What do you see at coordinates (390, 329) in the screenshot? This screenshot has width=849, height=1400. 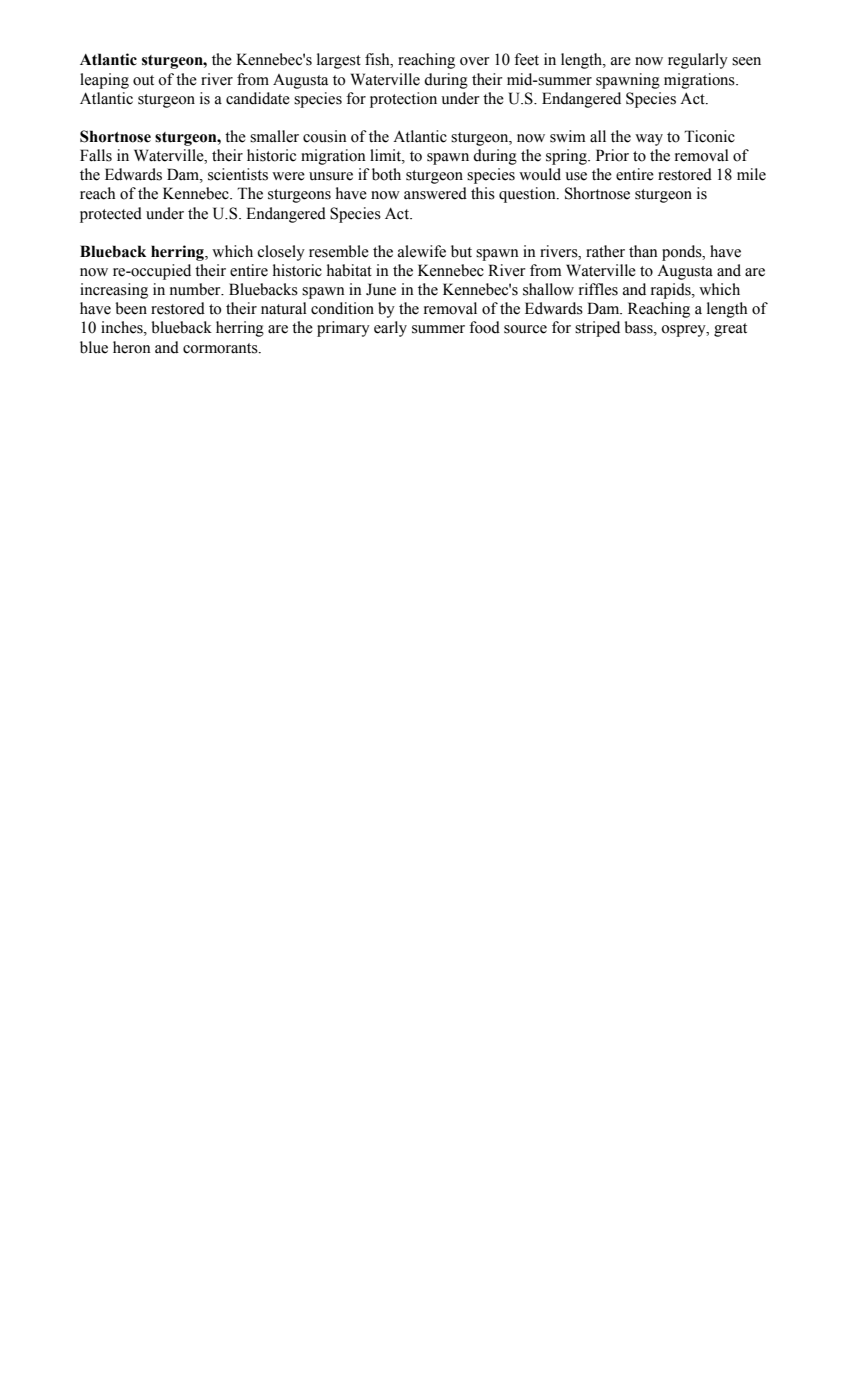 I see `early` at bounding box center [390, 329].
